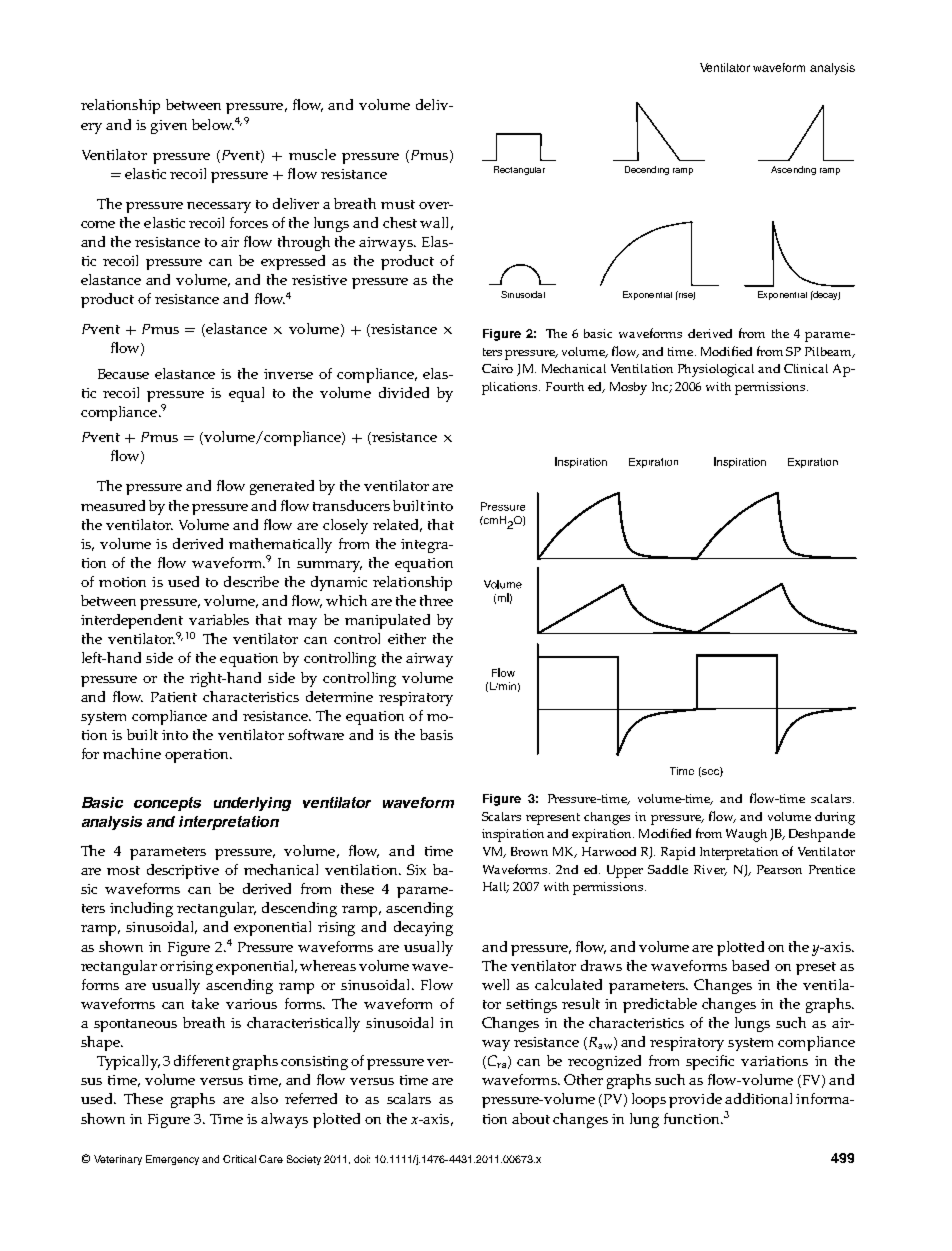  I want to click on Decending, so click(647, 170).
